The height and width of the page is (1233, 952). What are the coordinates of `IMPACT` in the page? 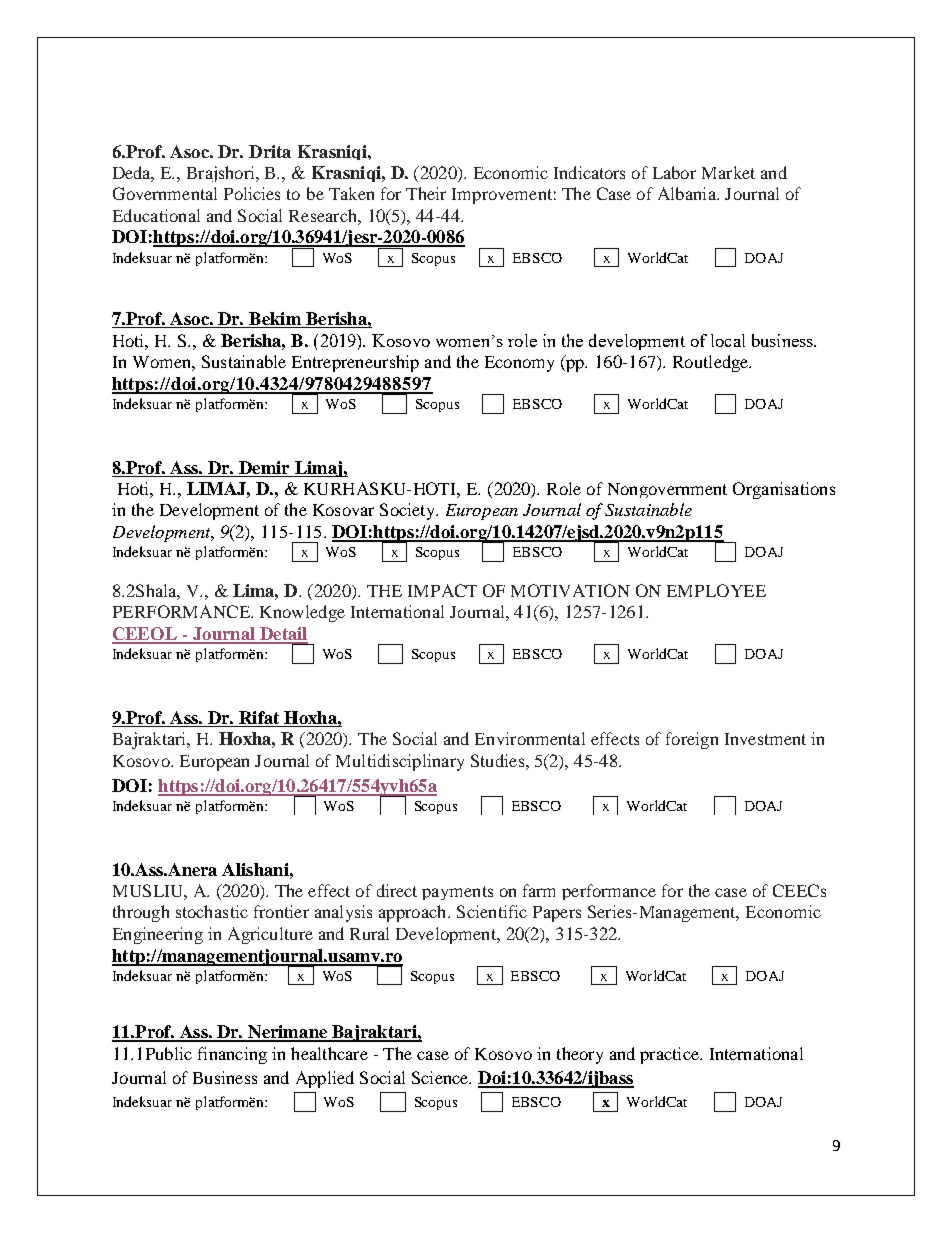 It's located at (442, 590).
